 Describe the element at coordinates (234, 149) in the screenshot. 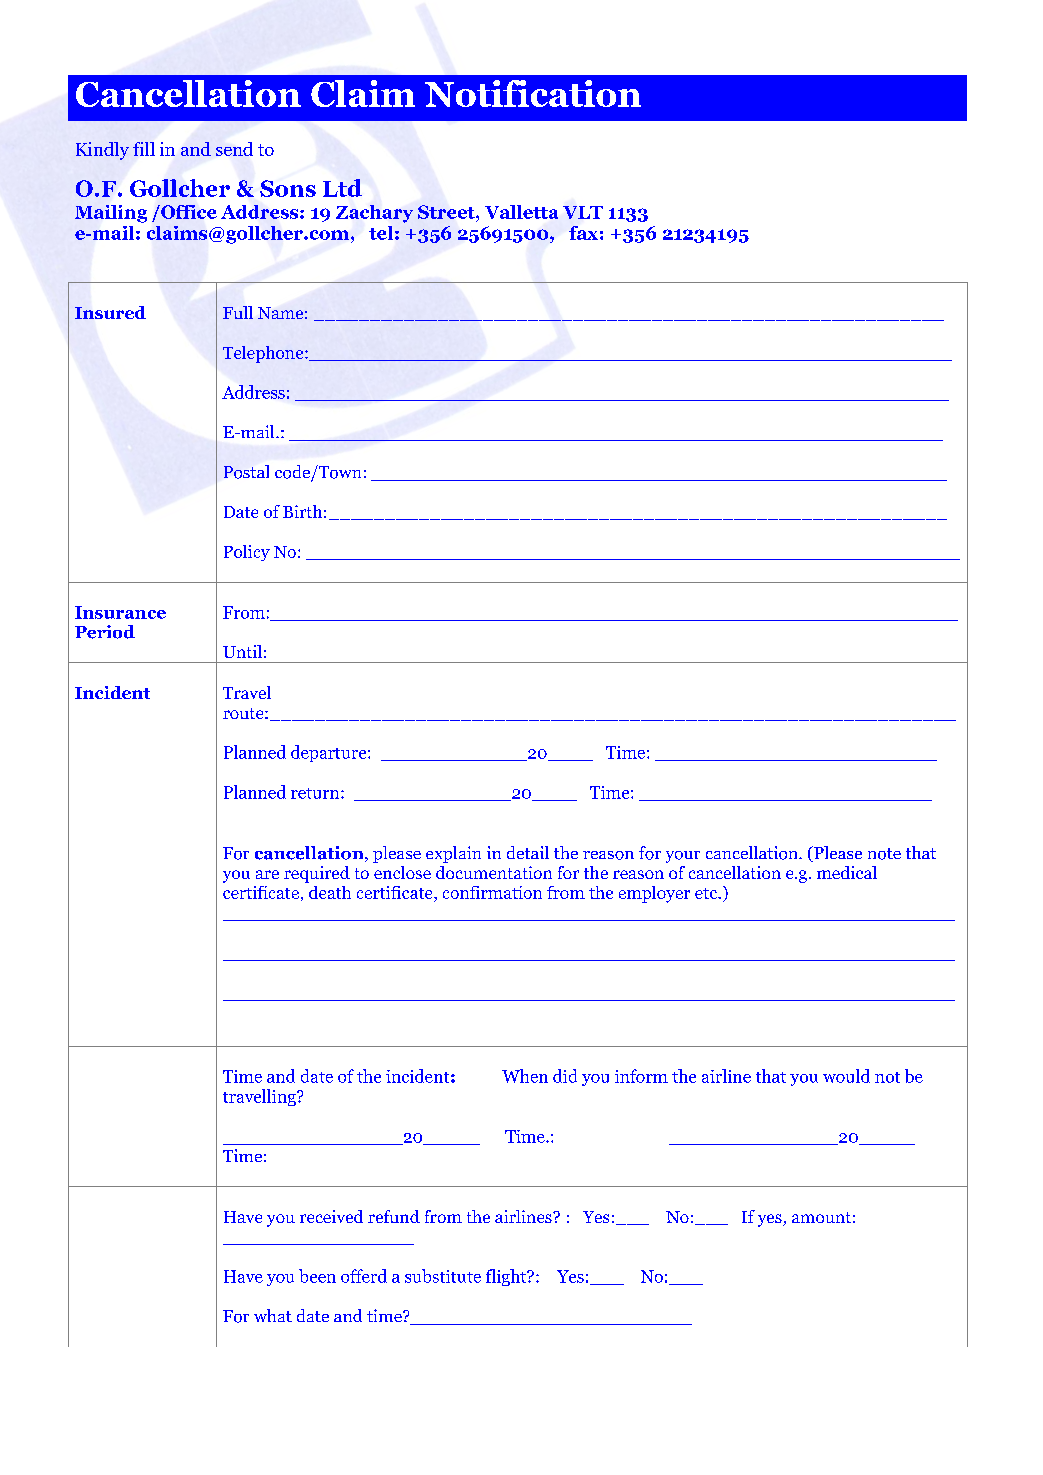

I see `send` at that location.
